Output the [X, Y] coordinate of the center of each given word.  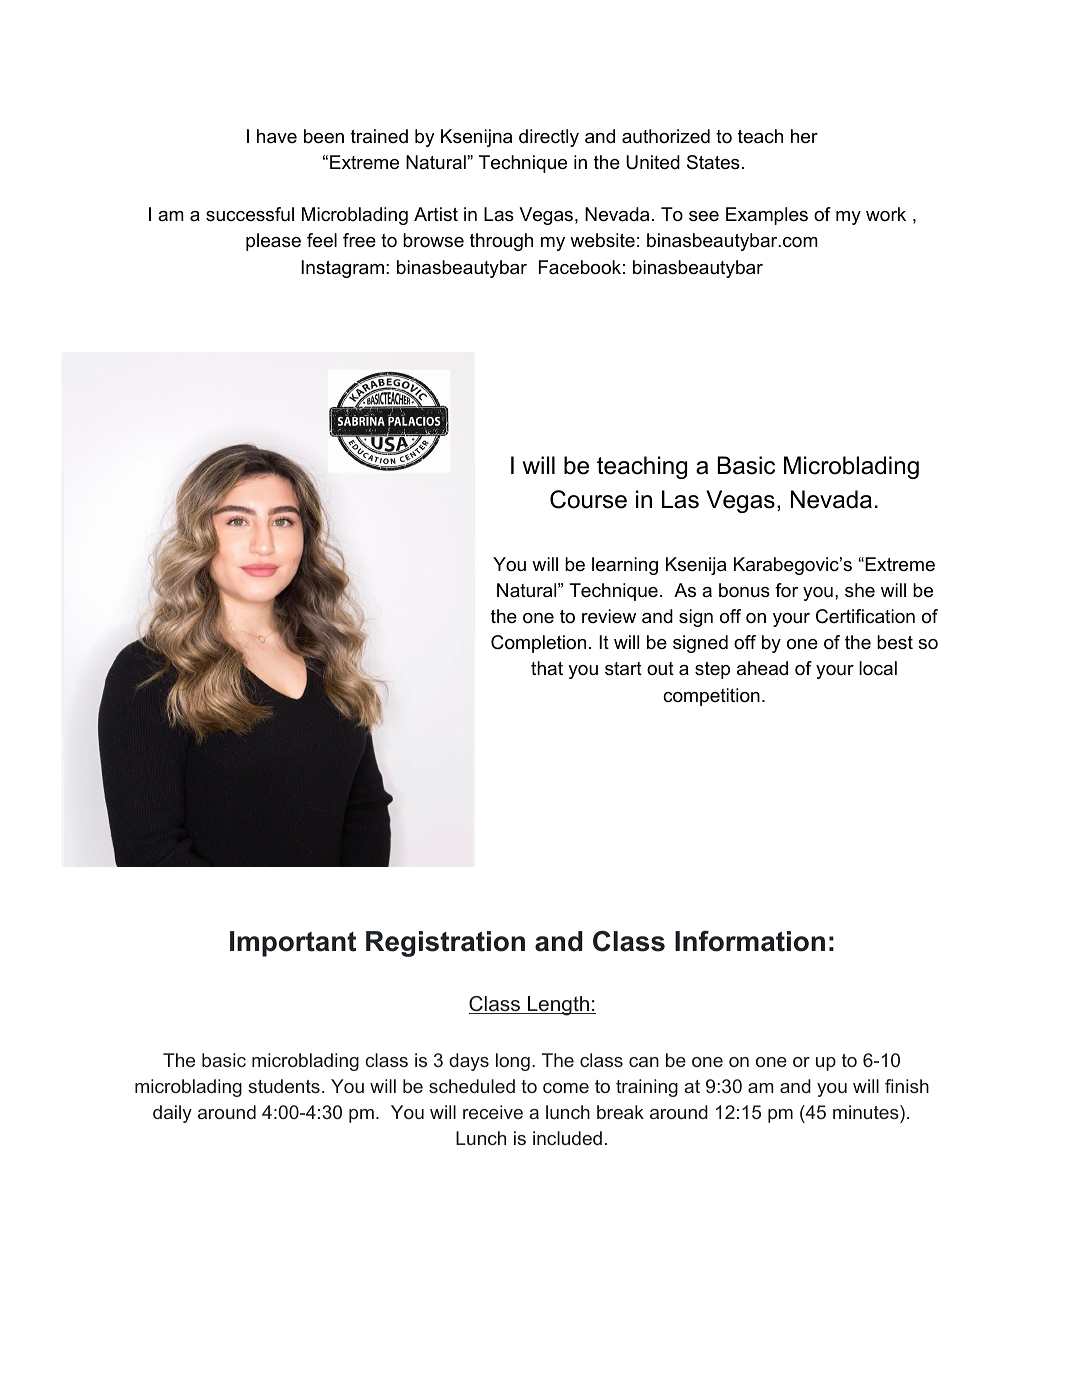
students [284, 1086]
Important [293, 944]
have [277, 136]
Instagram [342, 269]
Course [588, 499]
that [547, 668]
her [804, 136]
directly [549, 138]
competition [711, 697]
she [860, 590]
